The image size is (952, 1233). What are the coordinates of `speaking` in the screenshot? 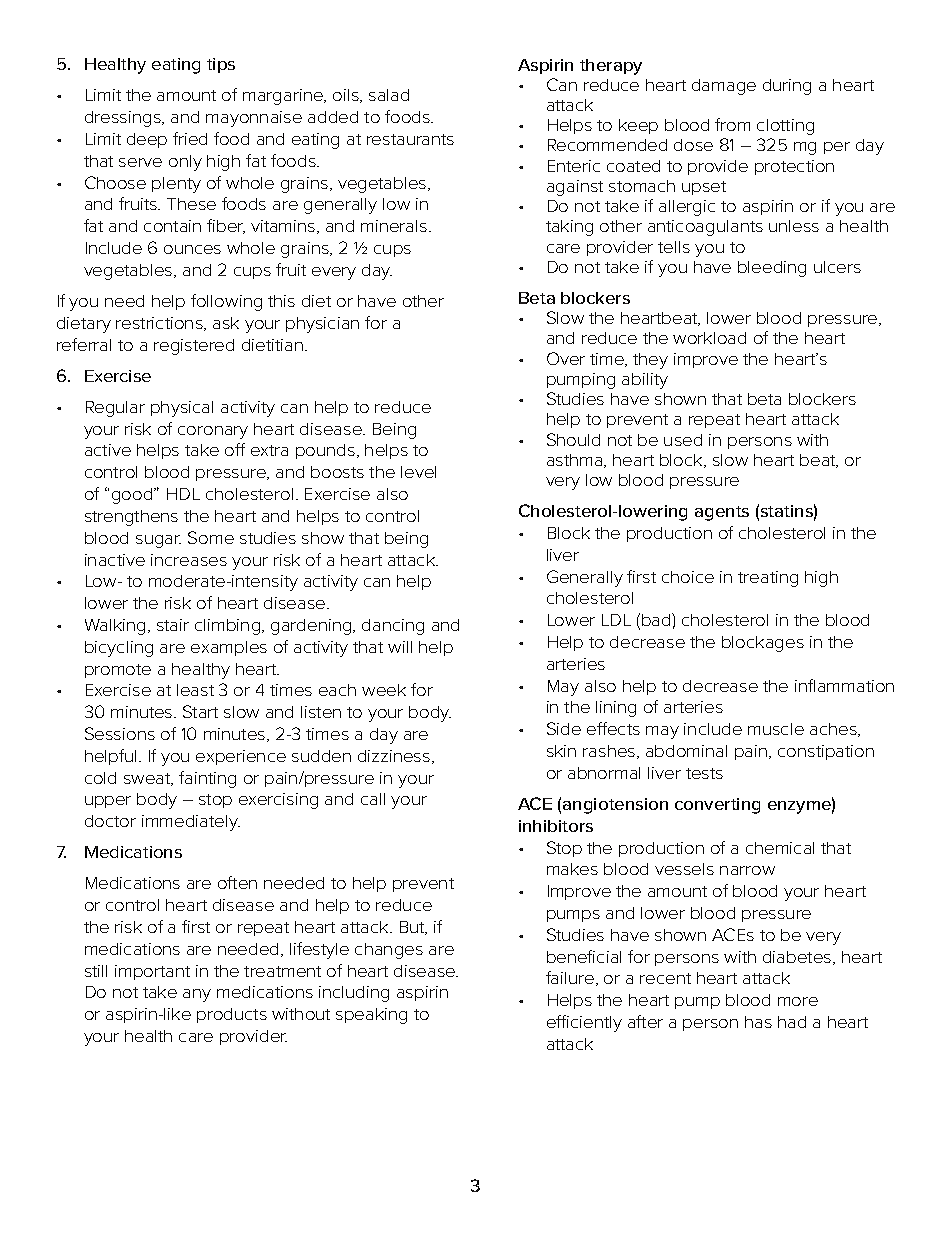 It's located at (371, 1016).
